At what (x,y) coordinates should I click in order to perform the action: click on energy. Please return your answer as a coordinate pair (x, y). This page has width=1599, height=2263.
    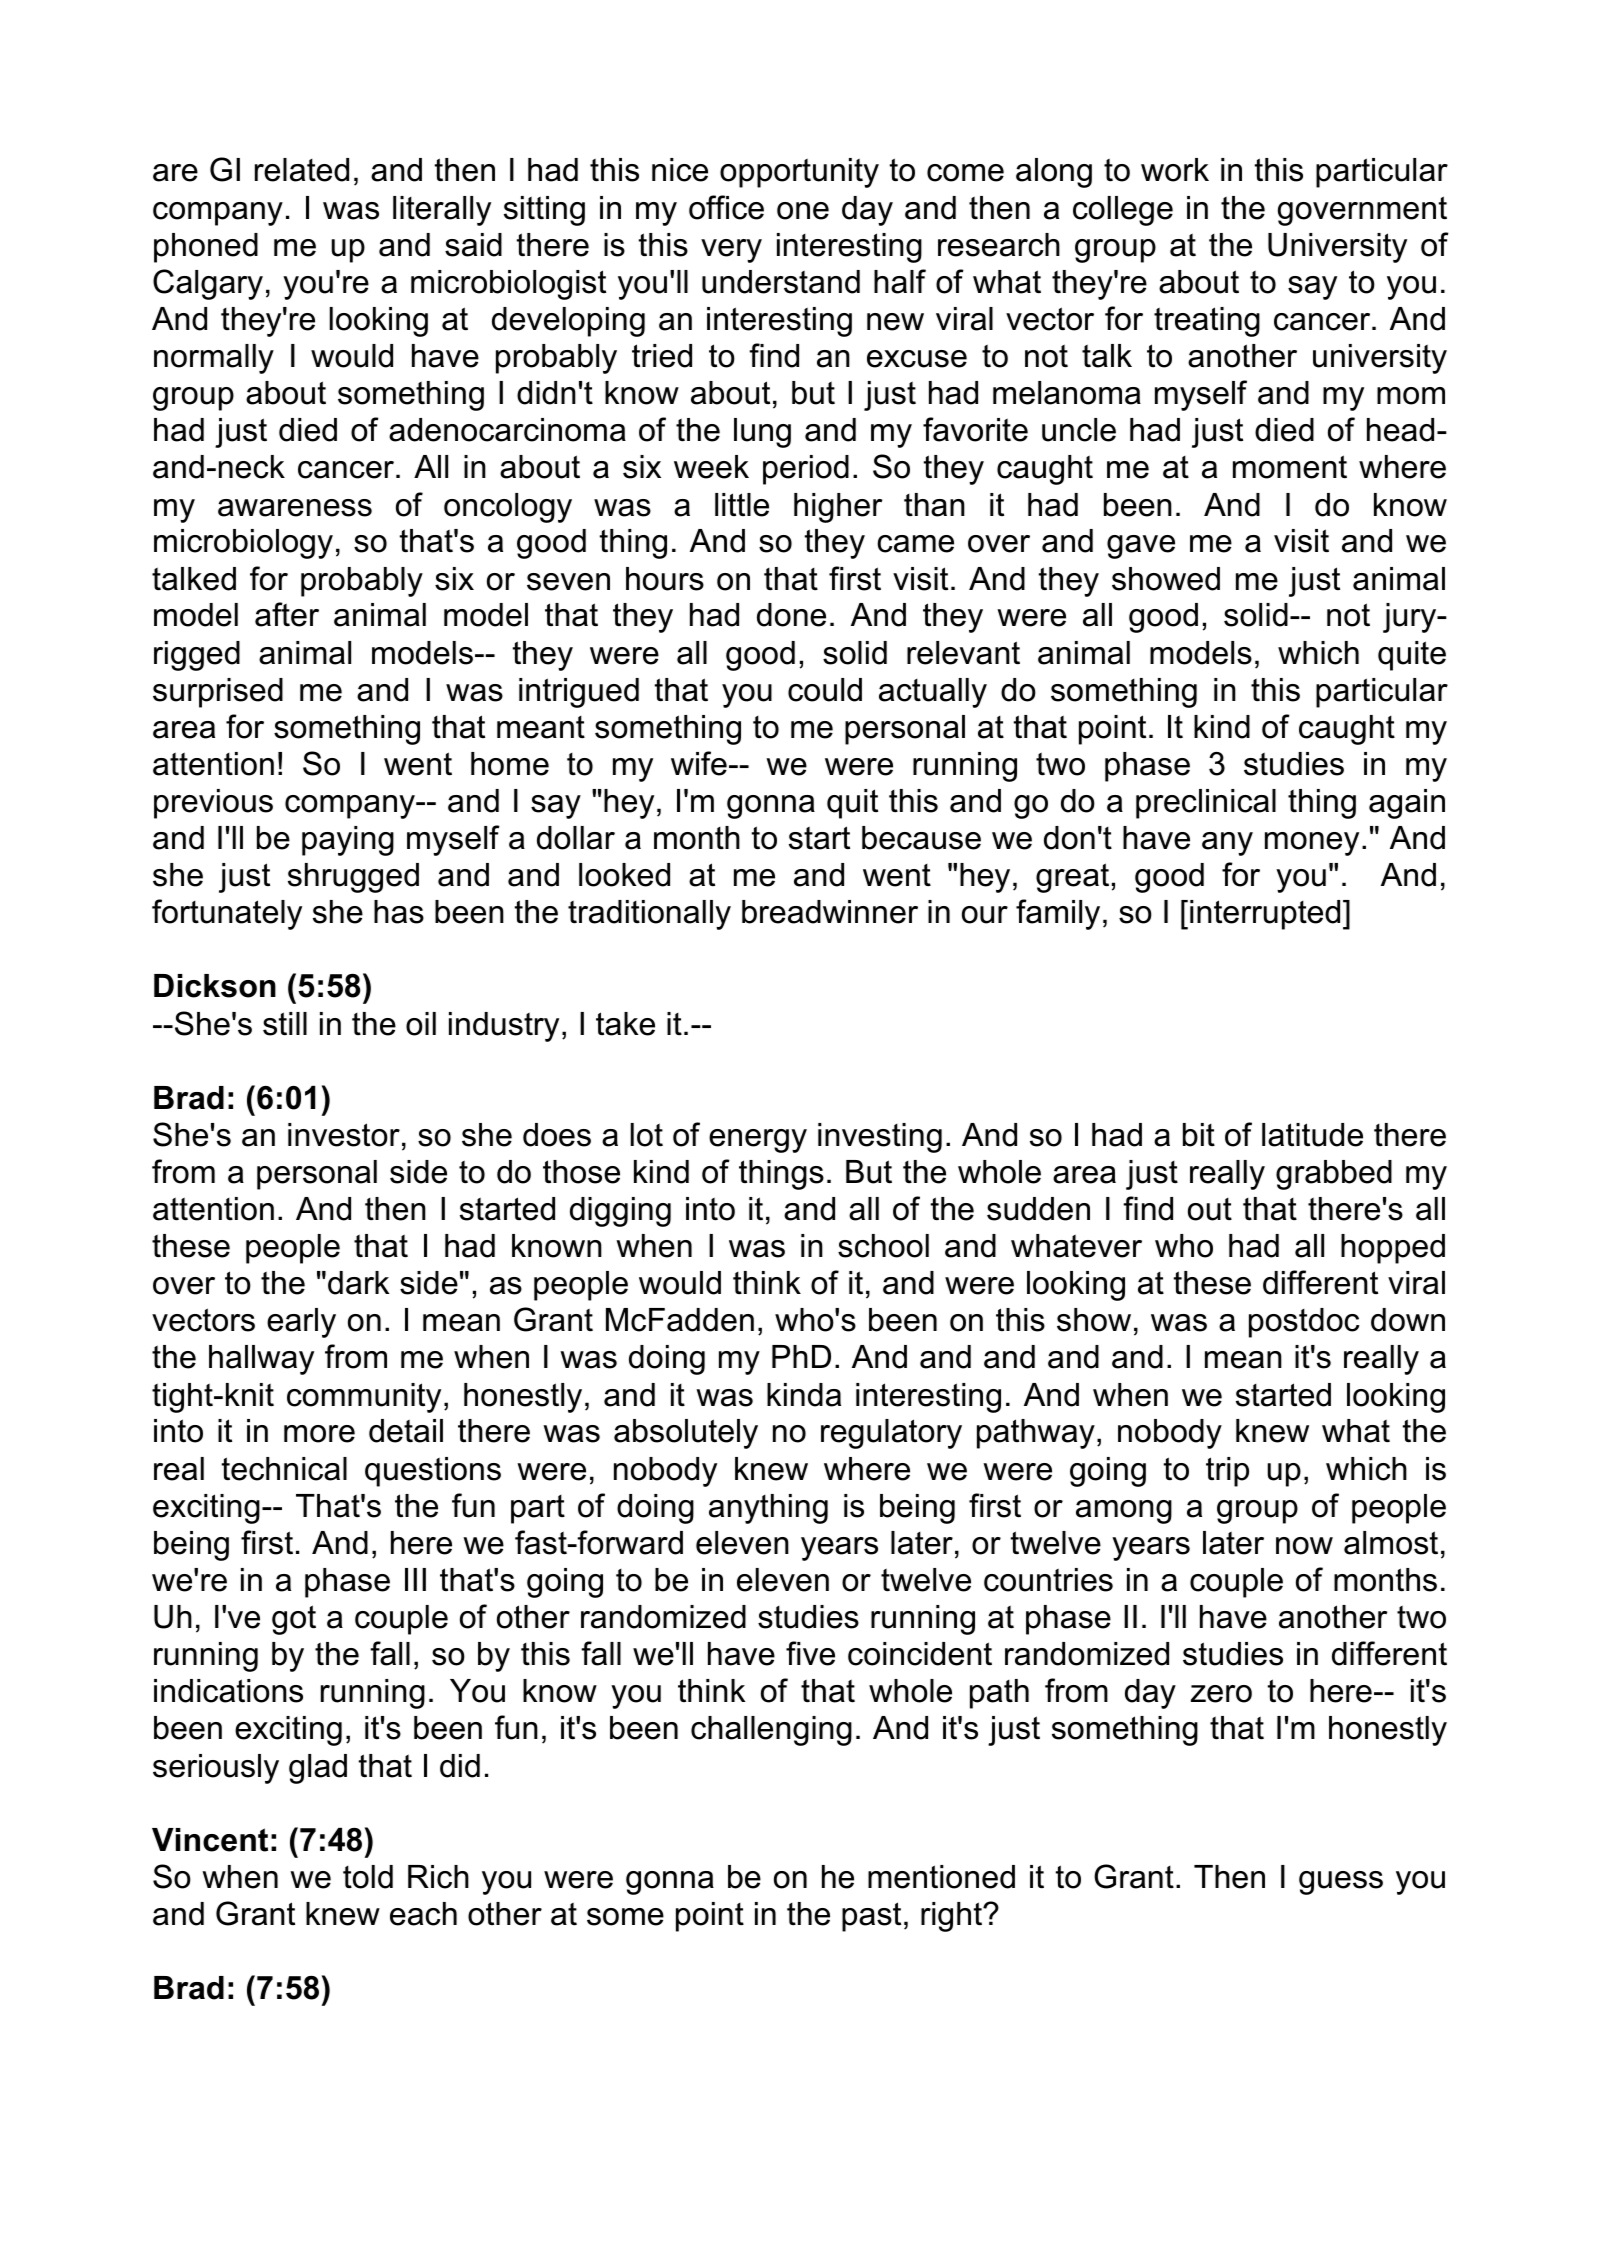
    Looking at the image, I should click on (758, 1141).
